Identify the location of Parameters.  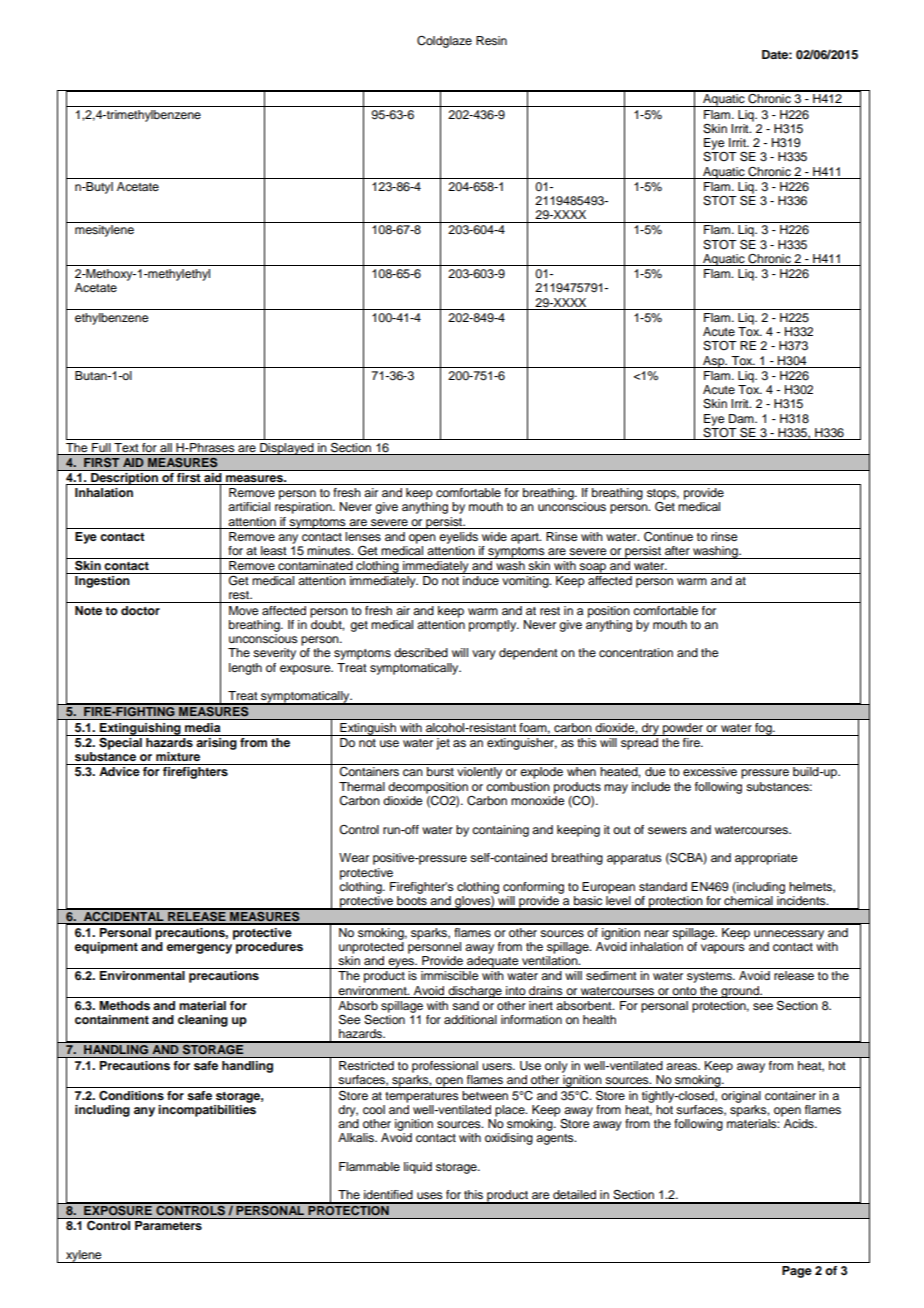
(168, 1225).
